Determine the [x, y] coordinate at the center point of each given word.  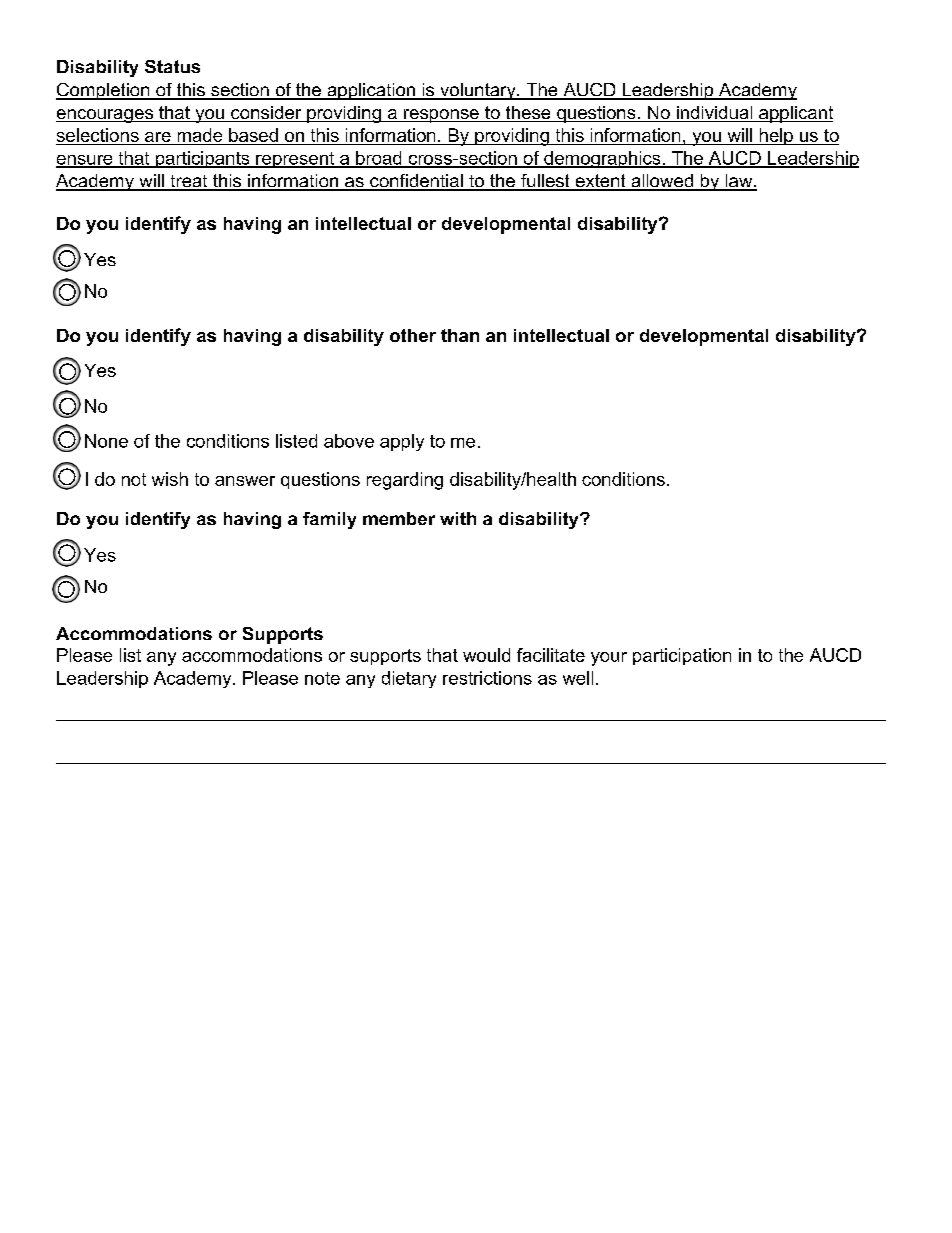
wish [170, 479]
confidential [416, 182]
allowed [662, 182]
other [413, 335]
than [460, 335]
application [371, 91]
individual [714, 114]
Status [172, 66]
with [458, 518]
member [399, 518]
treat [189, 182]
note [322, 678]
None [106, 441]
